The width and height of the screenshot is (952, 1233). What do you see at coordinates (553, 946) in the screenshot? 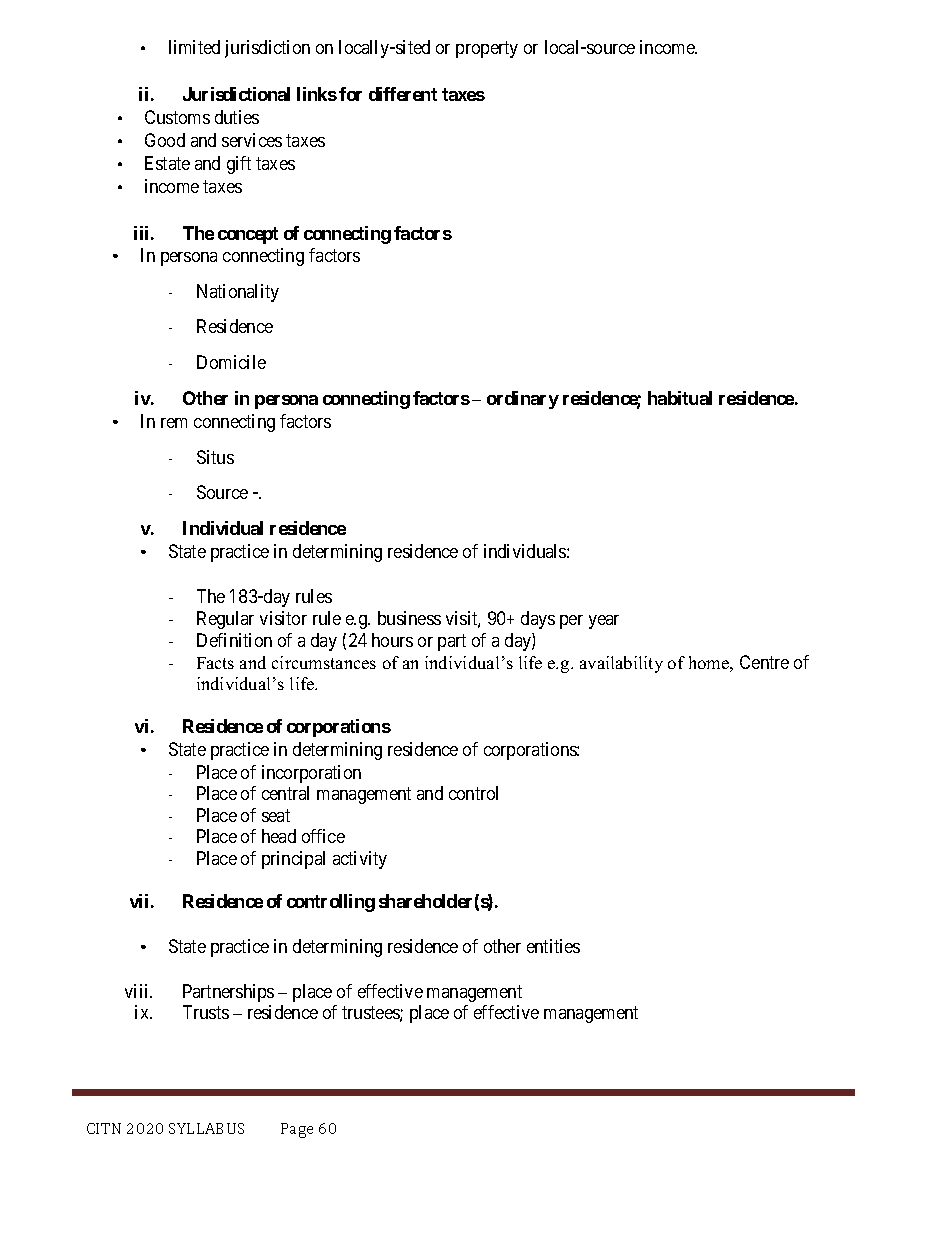
I see `entities` at bounding box center [553, 946].
